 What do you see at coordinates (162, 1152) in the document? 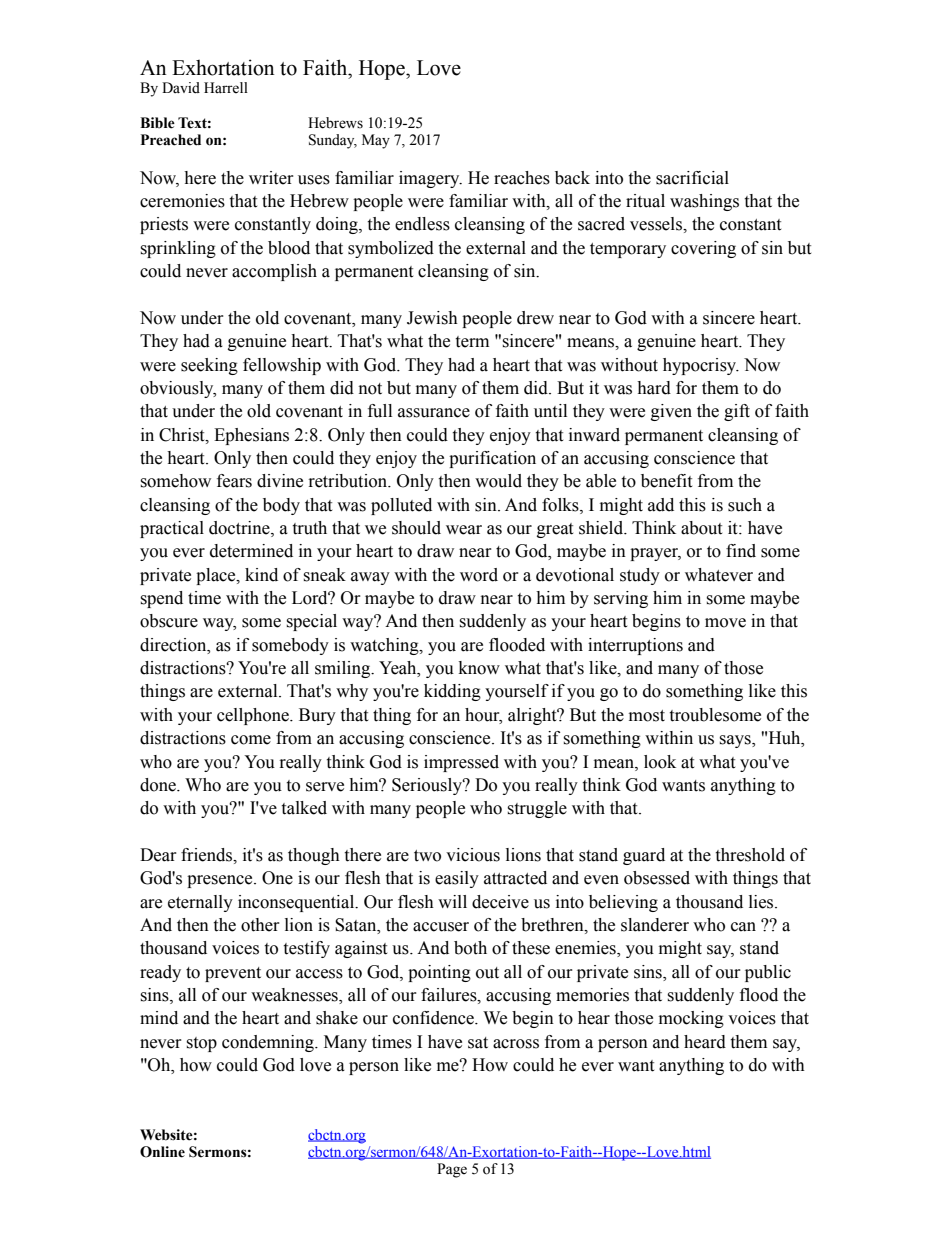
I see `Online` at bounding box center [162, 1152].
